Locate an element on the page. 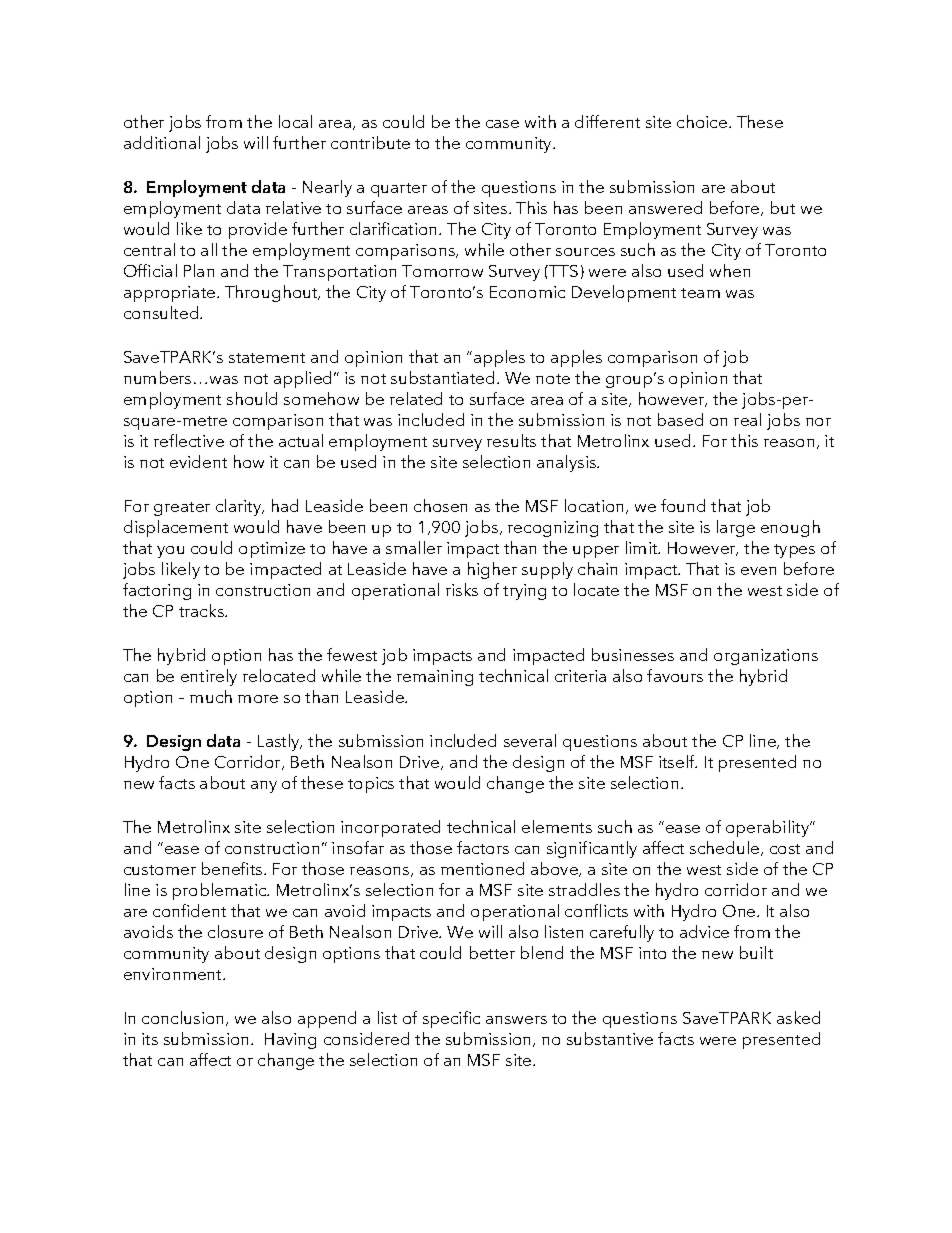  additional is located at coordinates (162, 142).
